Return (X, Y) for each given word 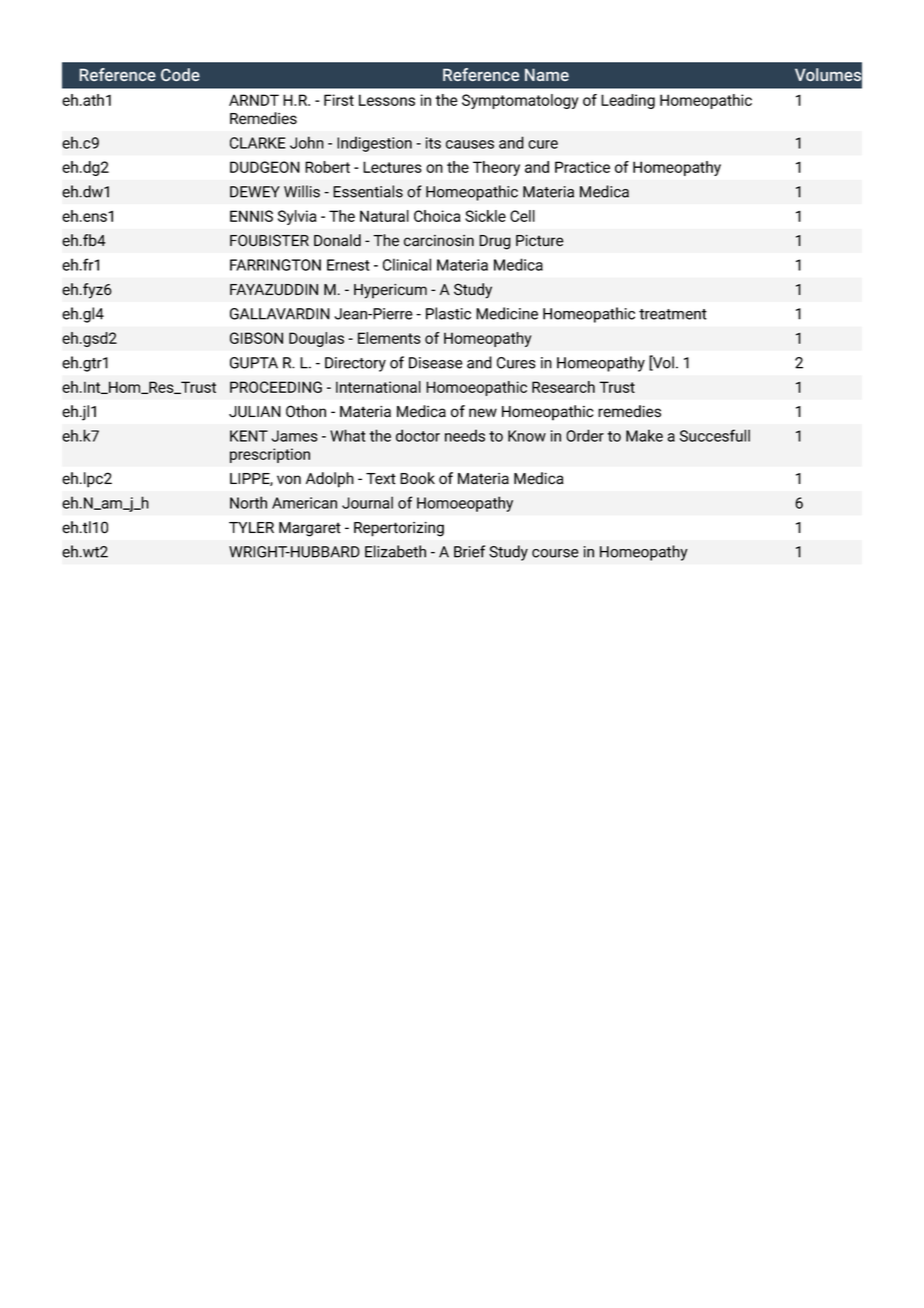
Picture (540, 241)
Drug (495, 242)
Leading (628, 101)
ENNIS (251, 216)
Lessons (387, 100)
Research (563, 387)
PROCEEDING (276, 387)
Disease (436, 363)
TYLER (251, 527)
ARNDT (254, 100)
